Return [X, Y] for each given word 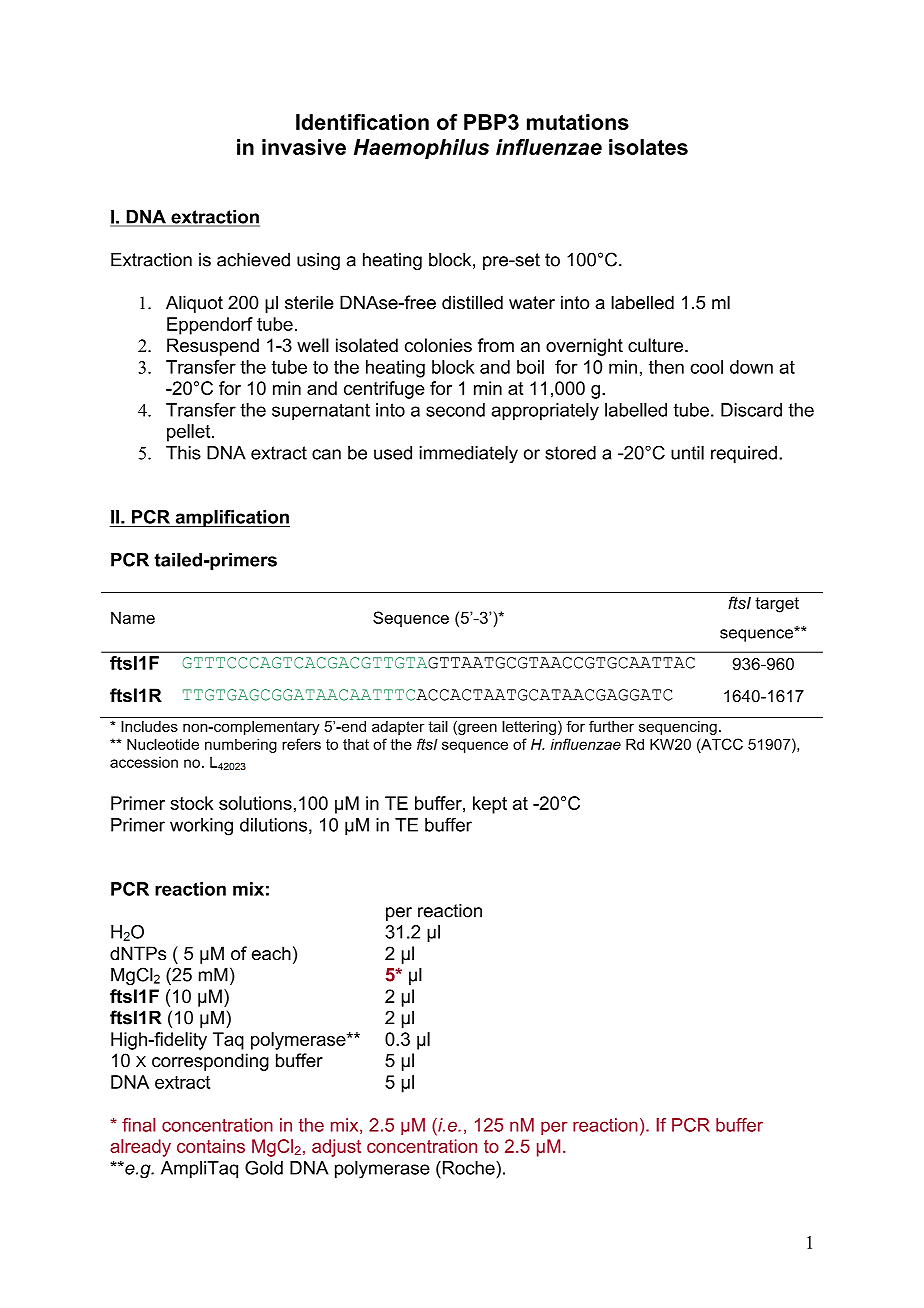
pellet [190, 433]
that [356, 744]
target [777, 605]
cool [706, 367]
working [201, 827]
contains [211, 1146]
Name [133, 617]
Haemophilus [421, 149]
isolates [648, 147]
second [455, 410]
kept [490, 805]
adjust [336, 1148]
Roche [468, 1168]
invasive [304, 147]
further [611, 726]
